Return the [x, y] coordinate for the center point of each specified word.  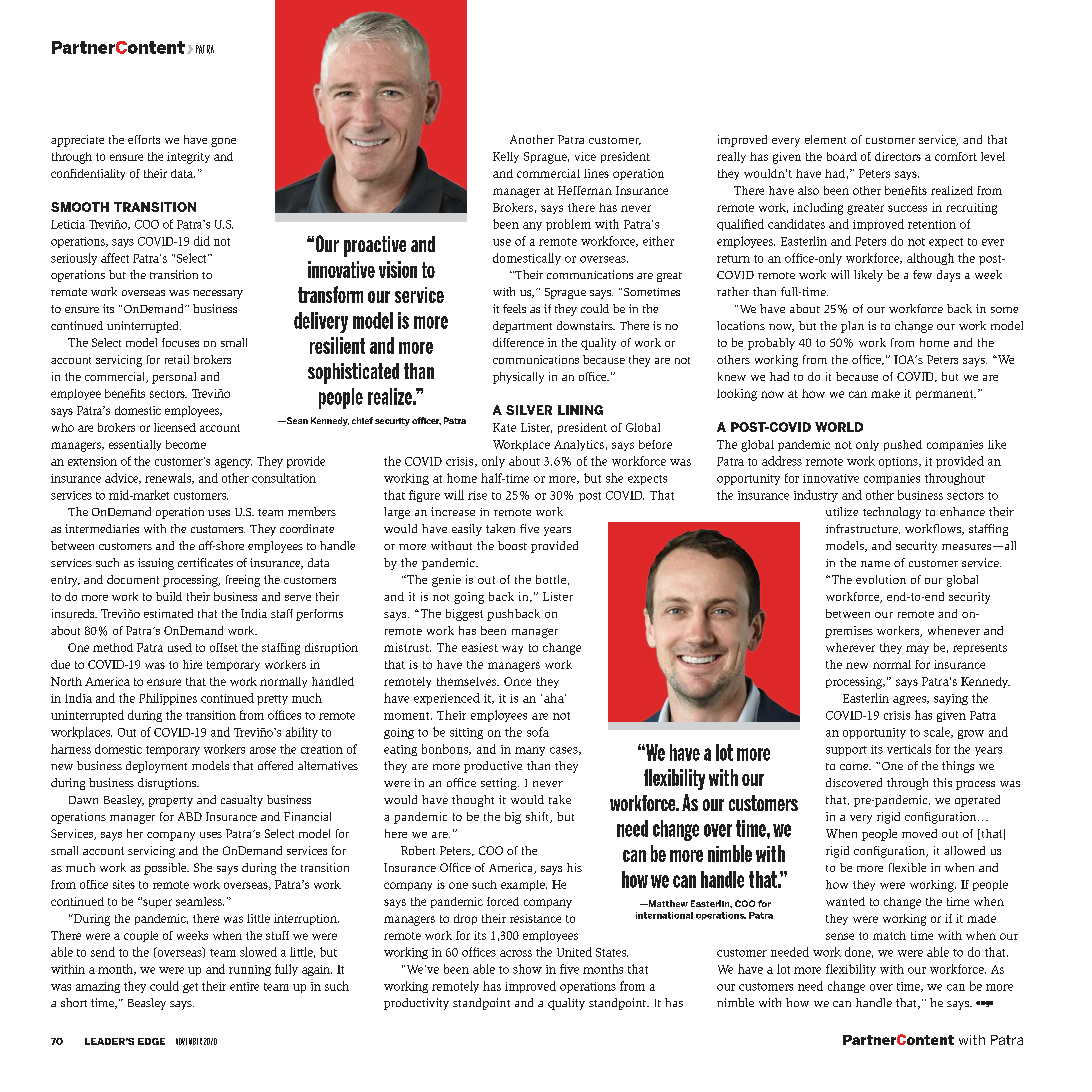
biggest [464, 615]
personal [174, 378]
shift [538, 817]
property [171, 802]
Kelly [506, 157]
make [885, 393]
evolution [881, 579]
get [190, 988]
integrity [188, 158]
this [942, 782]
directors [898, 156]
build [169, 596]
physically [518, 378]
